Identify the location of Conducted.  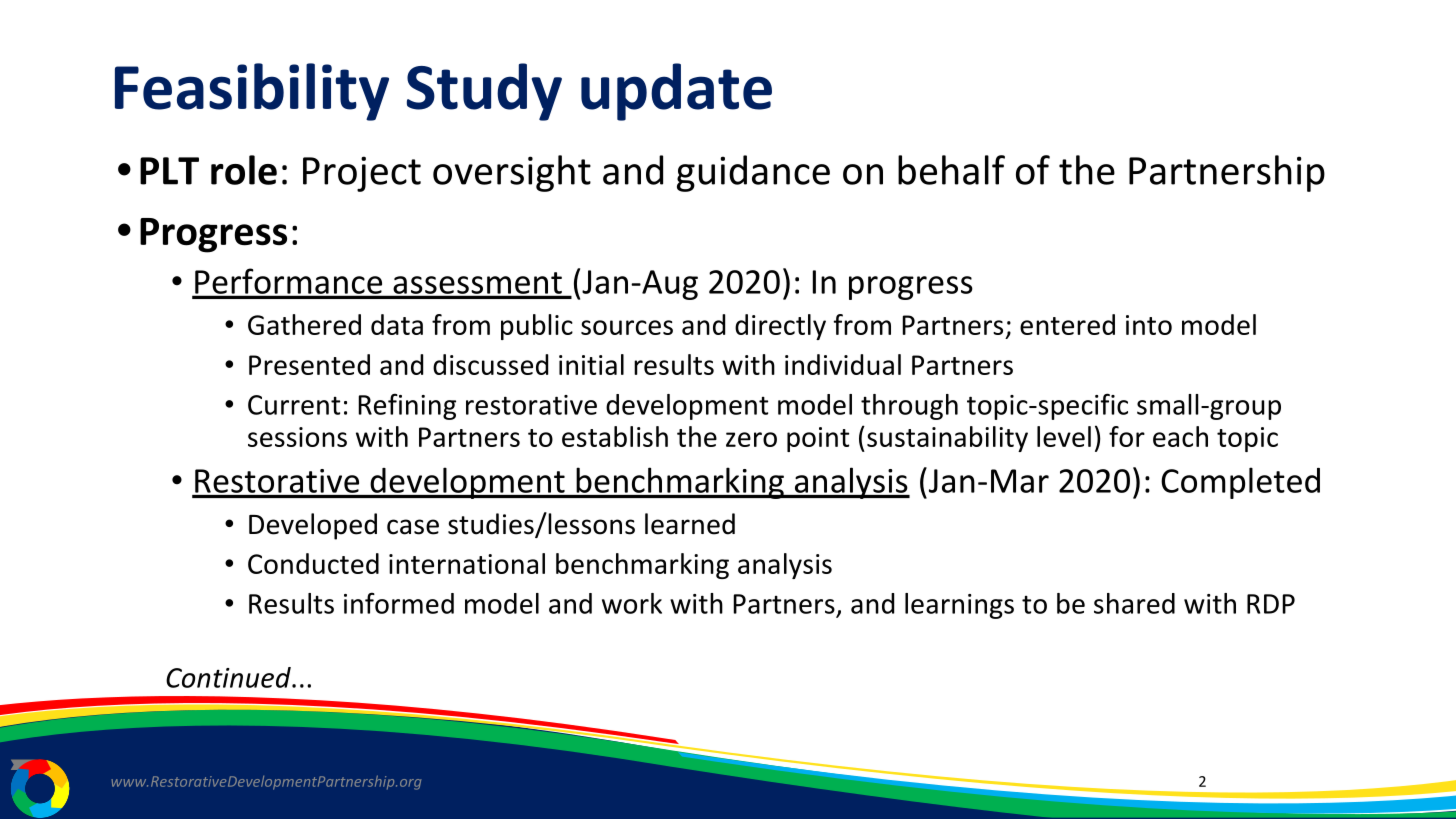
(313, 563).
